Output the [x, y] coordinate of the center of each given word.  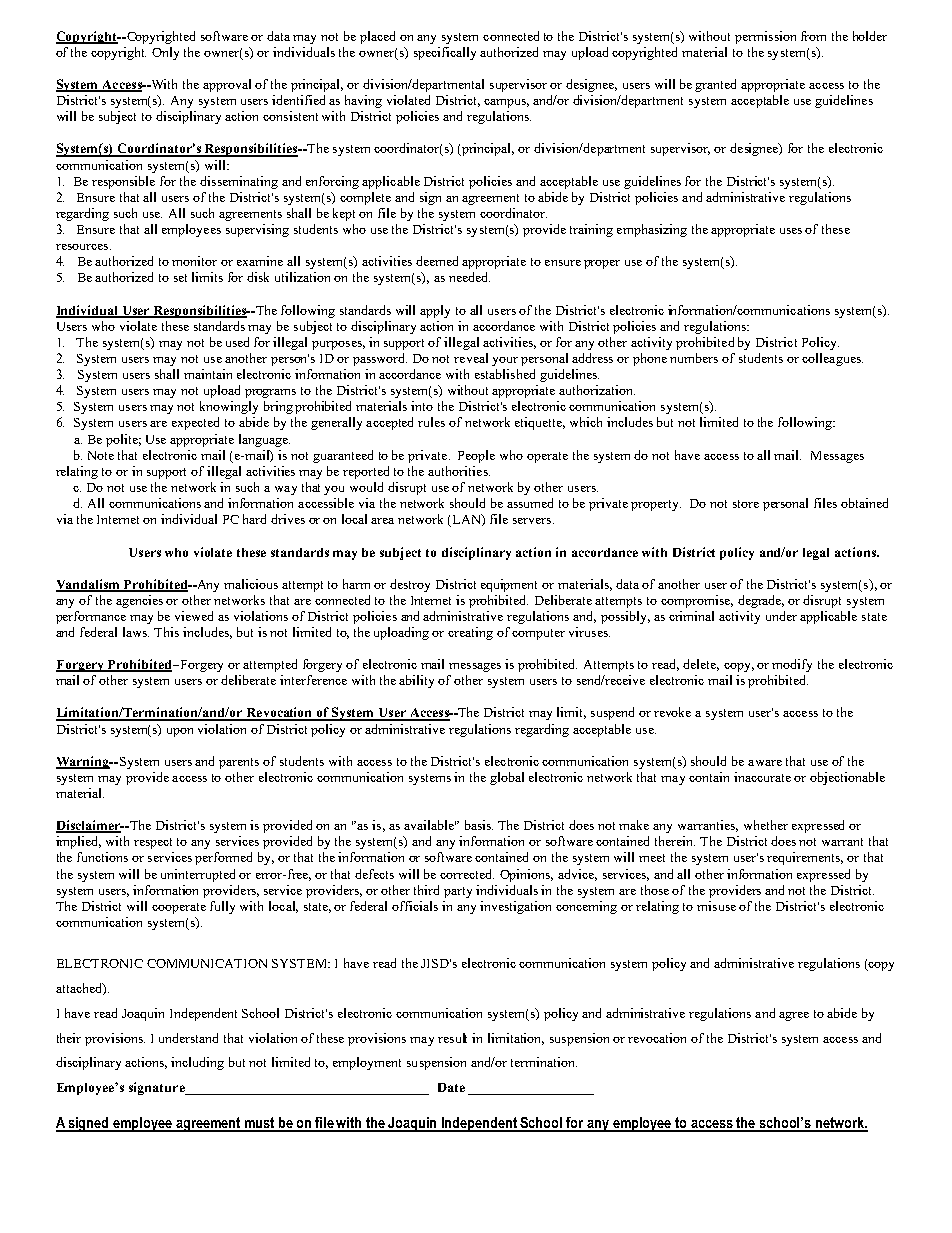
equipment [509, 585]
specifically [445, 53]
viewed [194, 616]
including [197, 1063]
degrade [761, 601]
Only [165, 53]
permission [765, 37]
